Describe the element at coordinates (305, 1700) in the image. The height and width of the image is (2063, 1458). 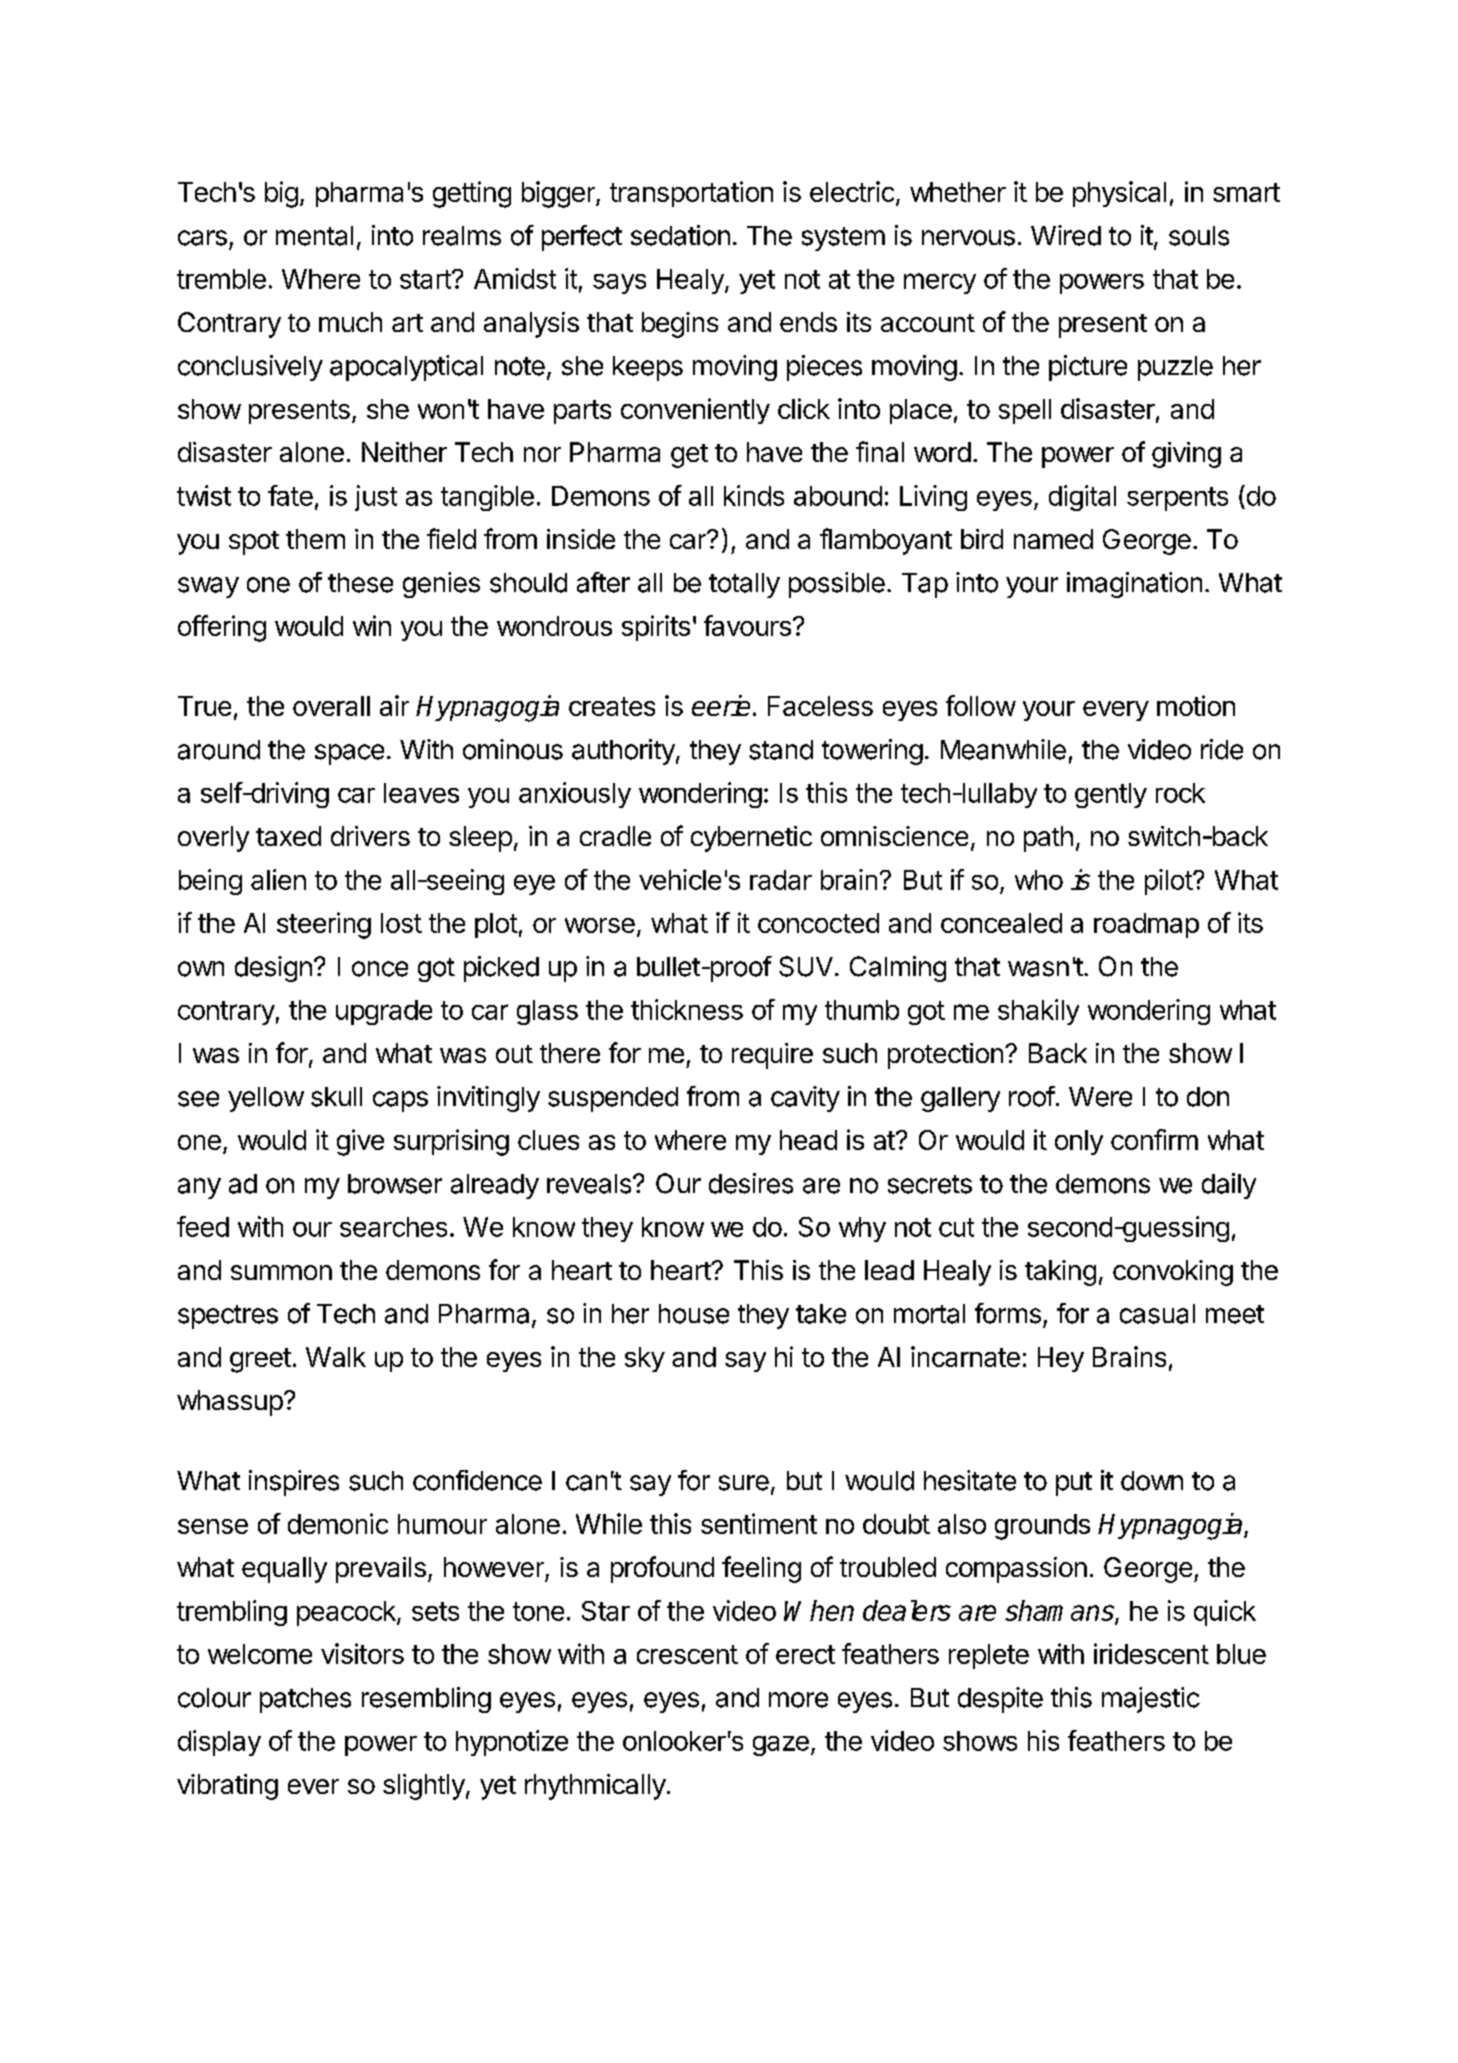
I see `patches` at that location.
